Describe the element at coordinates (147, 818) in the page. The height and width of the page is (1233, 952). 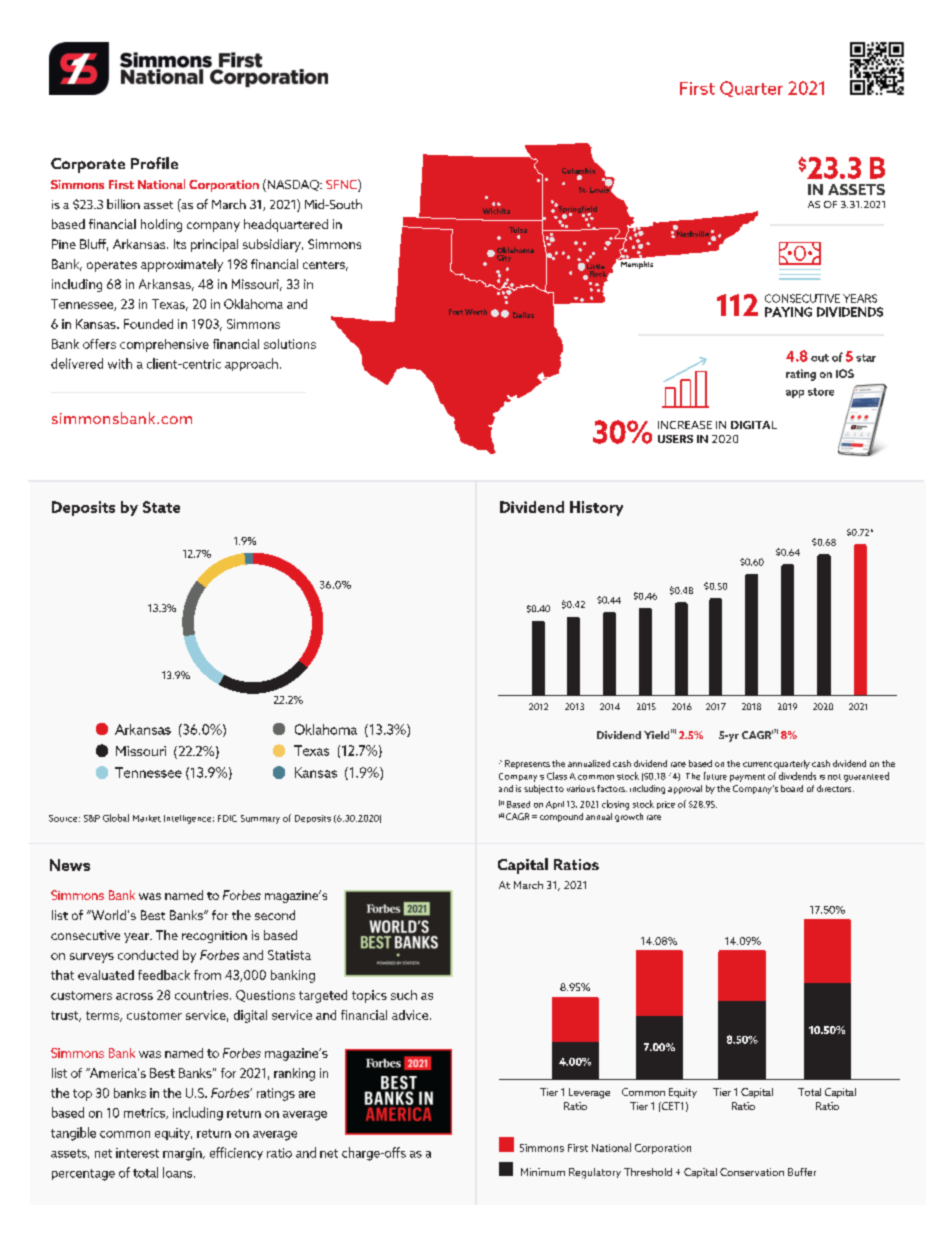
I see `Market` at that location.
